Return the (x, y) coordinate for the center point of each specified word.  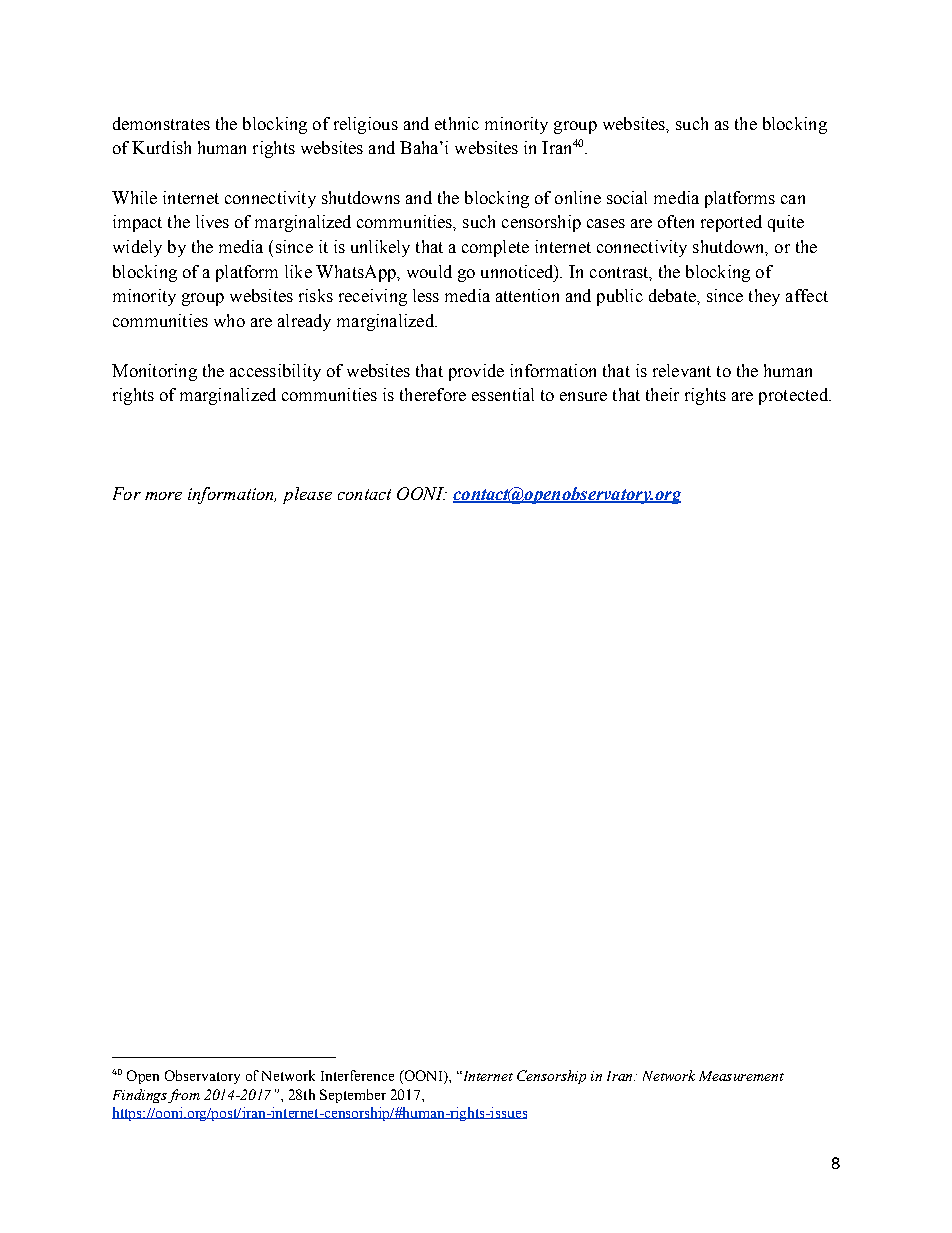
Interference (357, 1075)
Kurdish (161, 147)
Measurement (741, 1076)
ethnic (457, 123)
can (793, 199)
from (184, 1096)
